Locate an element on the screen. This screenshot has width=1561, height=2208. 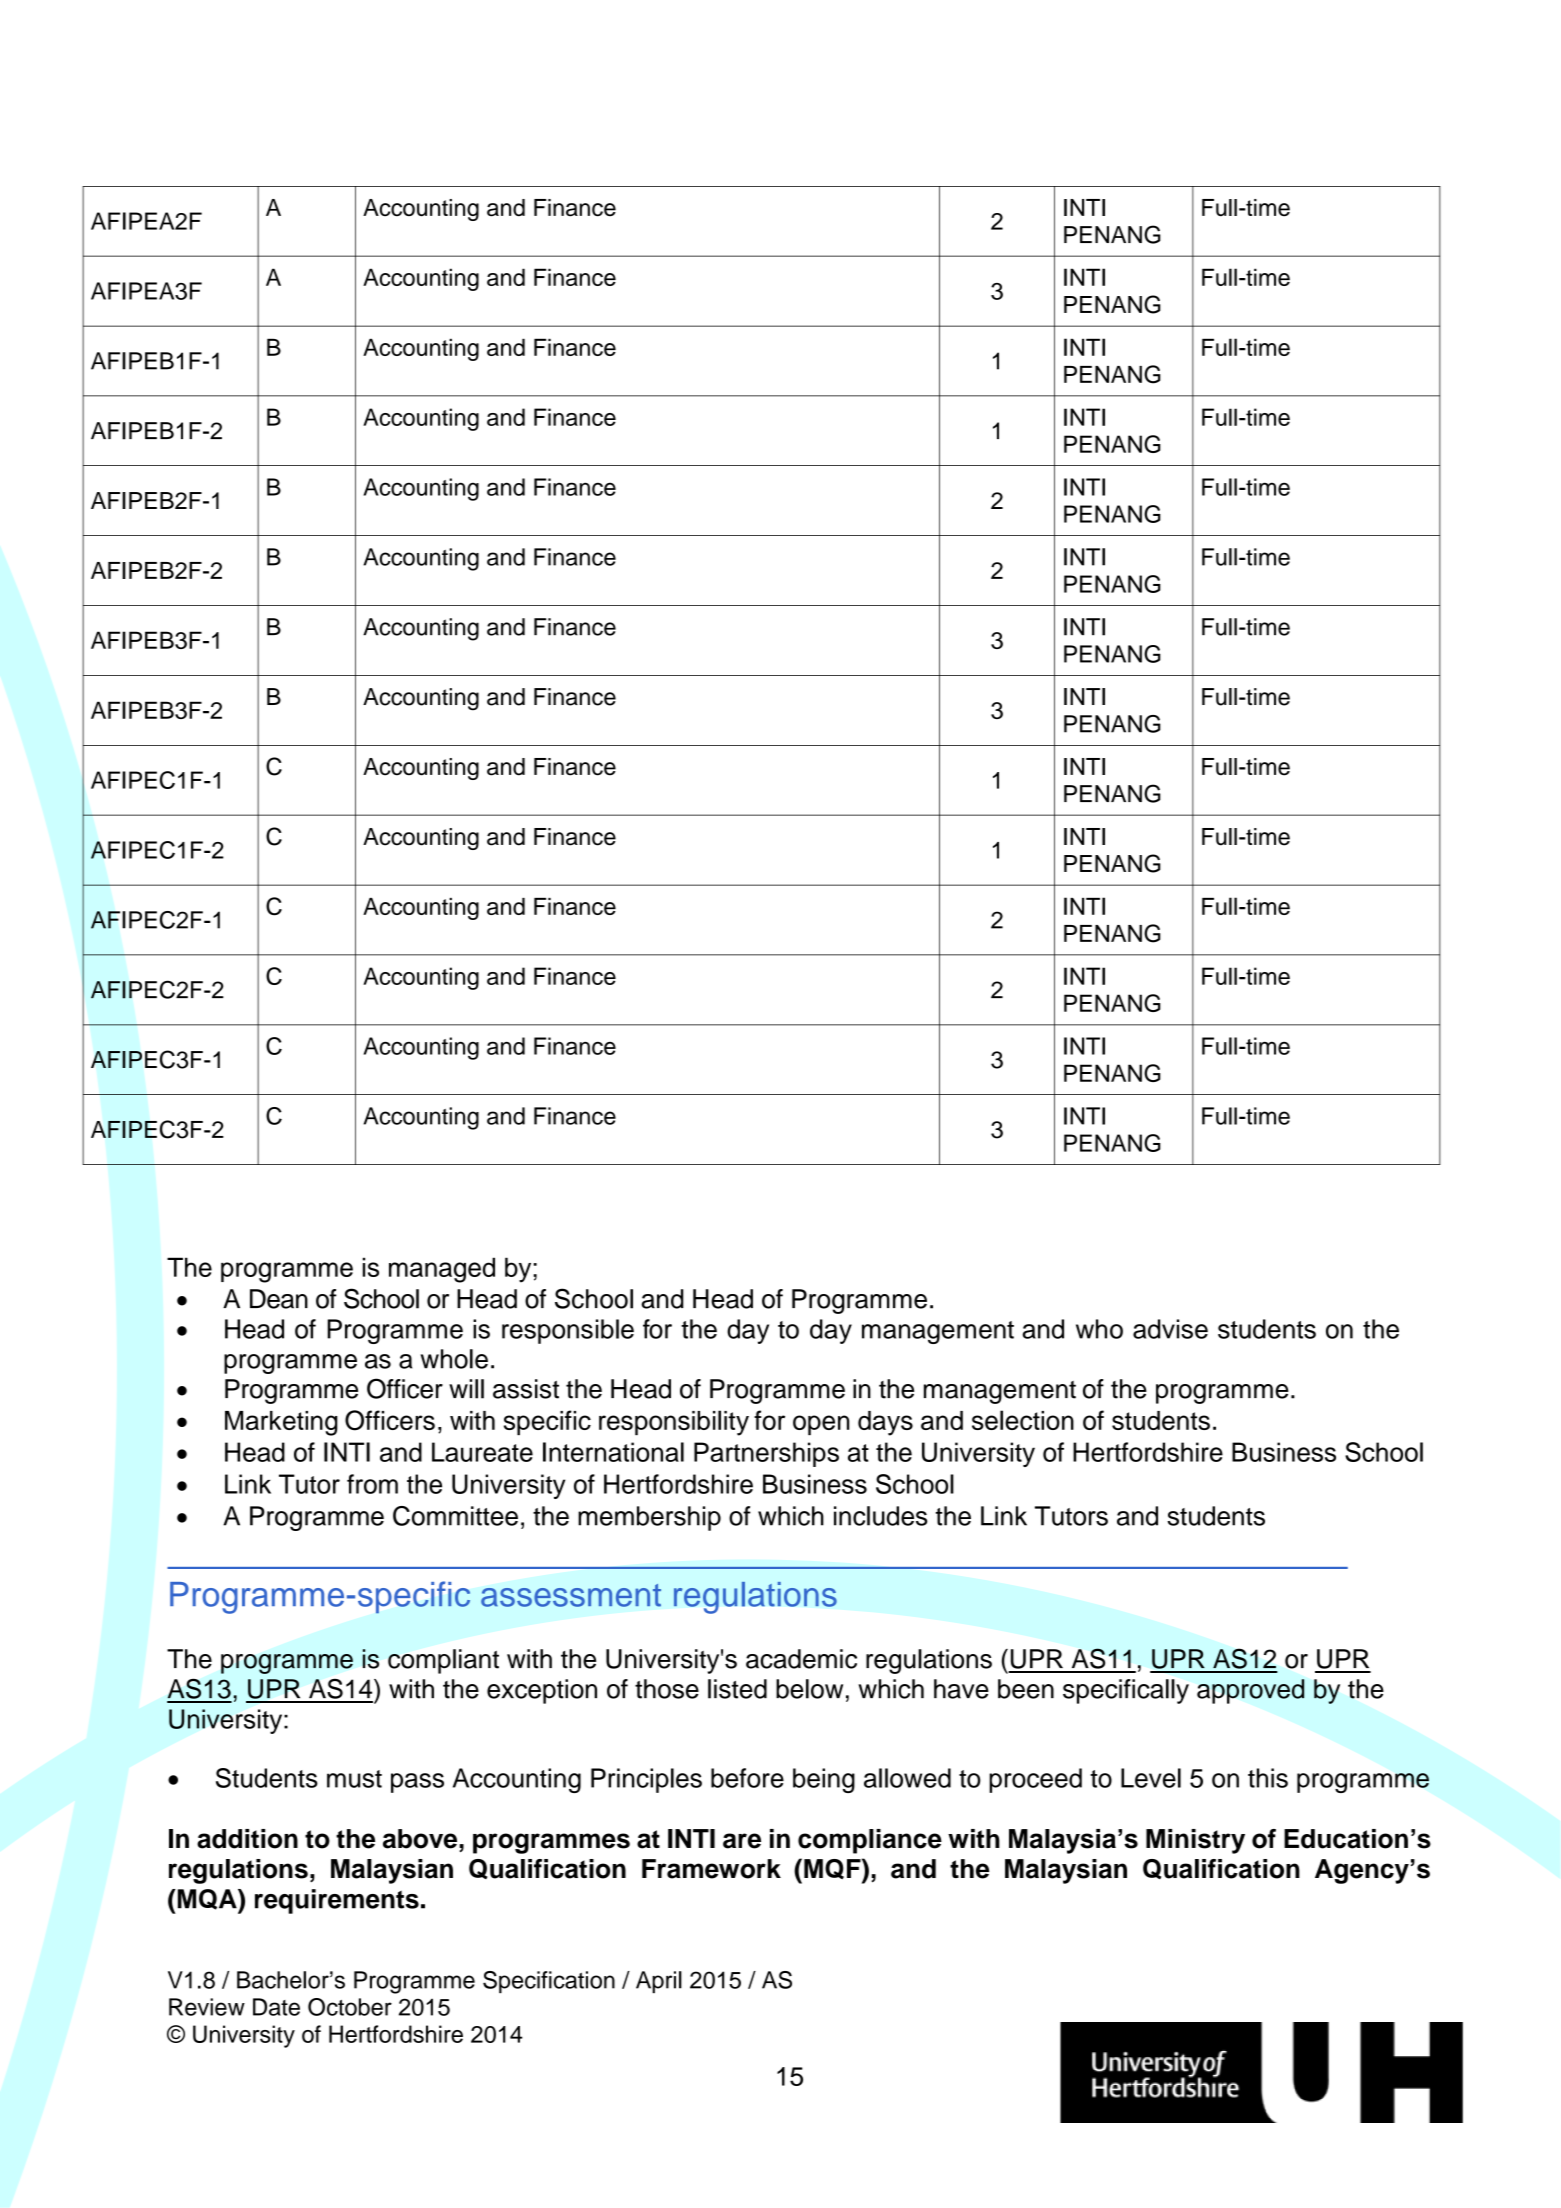
are is located at coordinates (742, 1841).
